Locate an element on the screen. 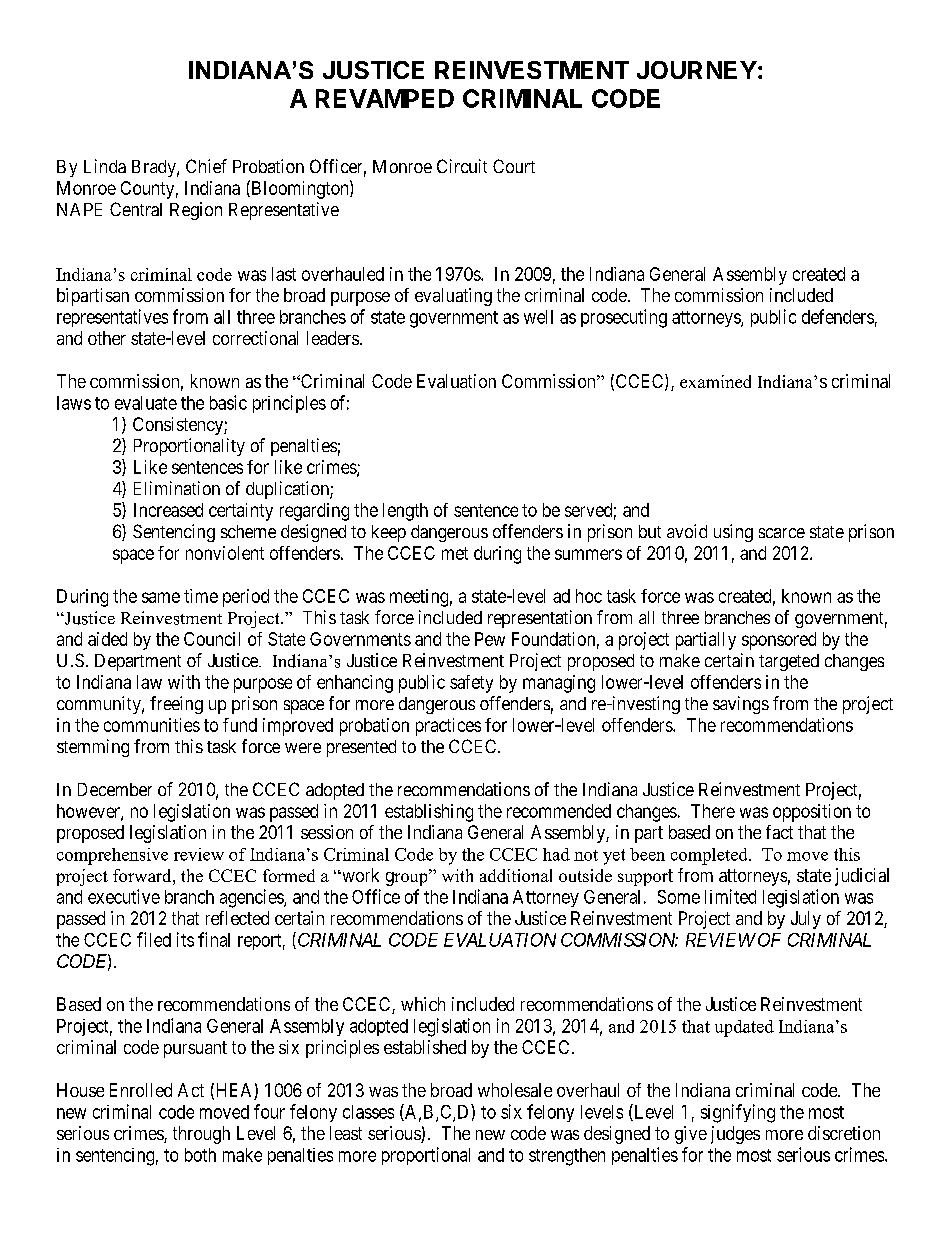 This screenshot has height=1233, width=952. other is located at coordinates (107, 338).
